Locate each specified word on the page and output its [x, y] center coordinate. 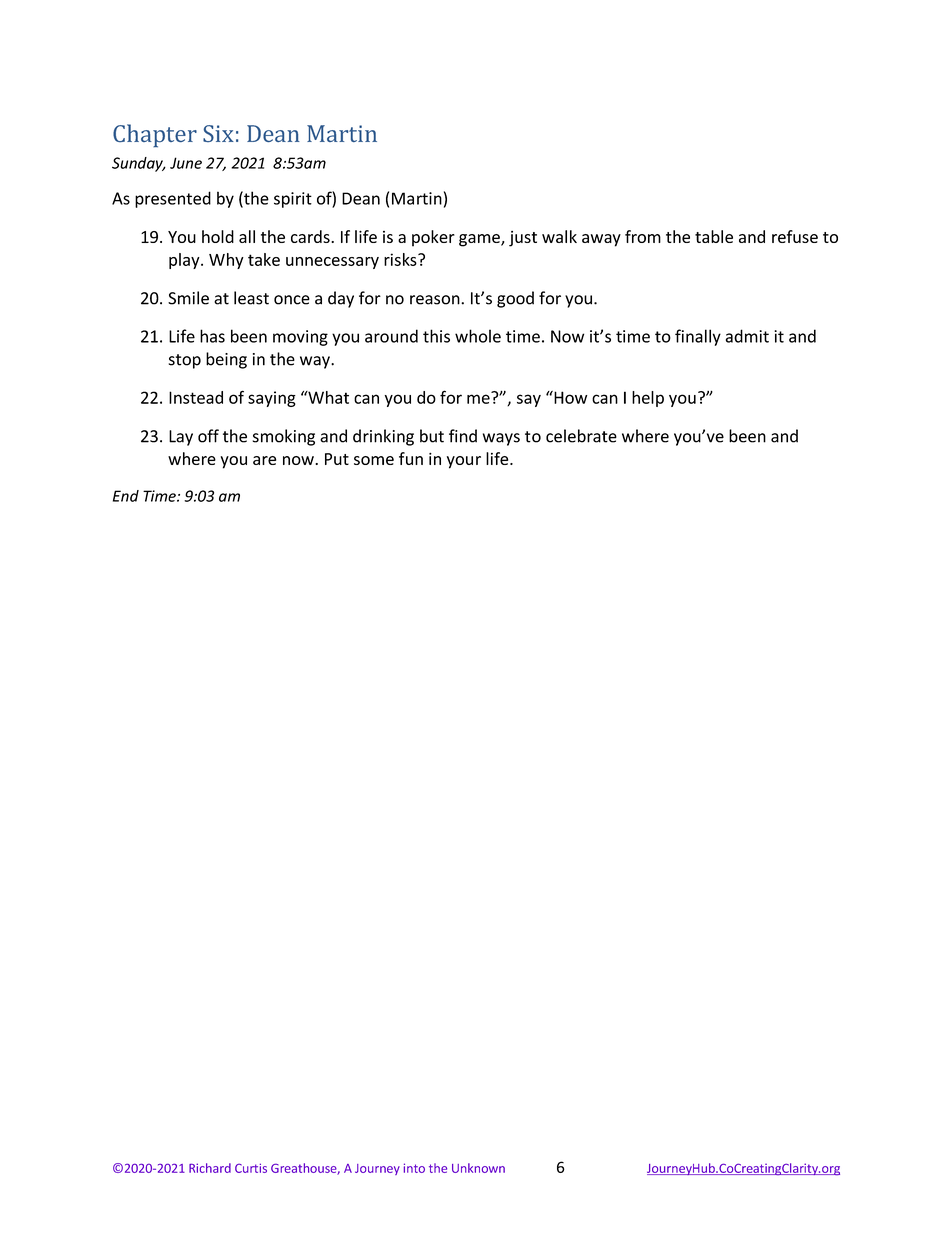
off [208, 436]
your [464, 462]
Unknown [478, 1168]
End [126, 496]
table [714, 236]
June [186, 163]
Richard [210, 1168]
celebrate [581, 436]
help [648, 399]
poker [433, 238]
